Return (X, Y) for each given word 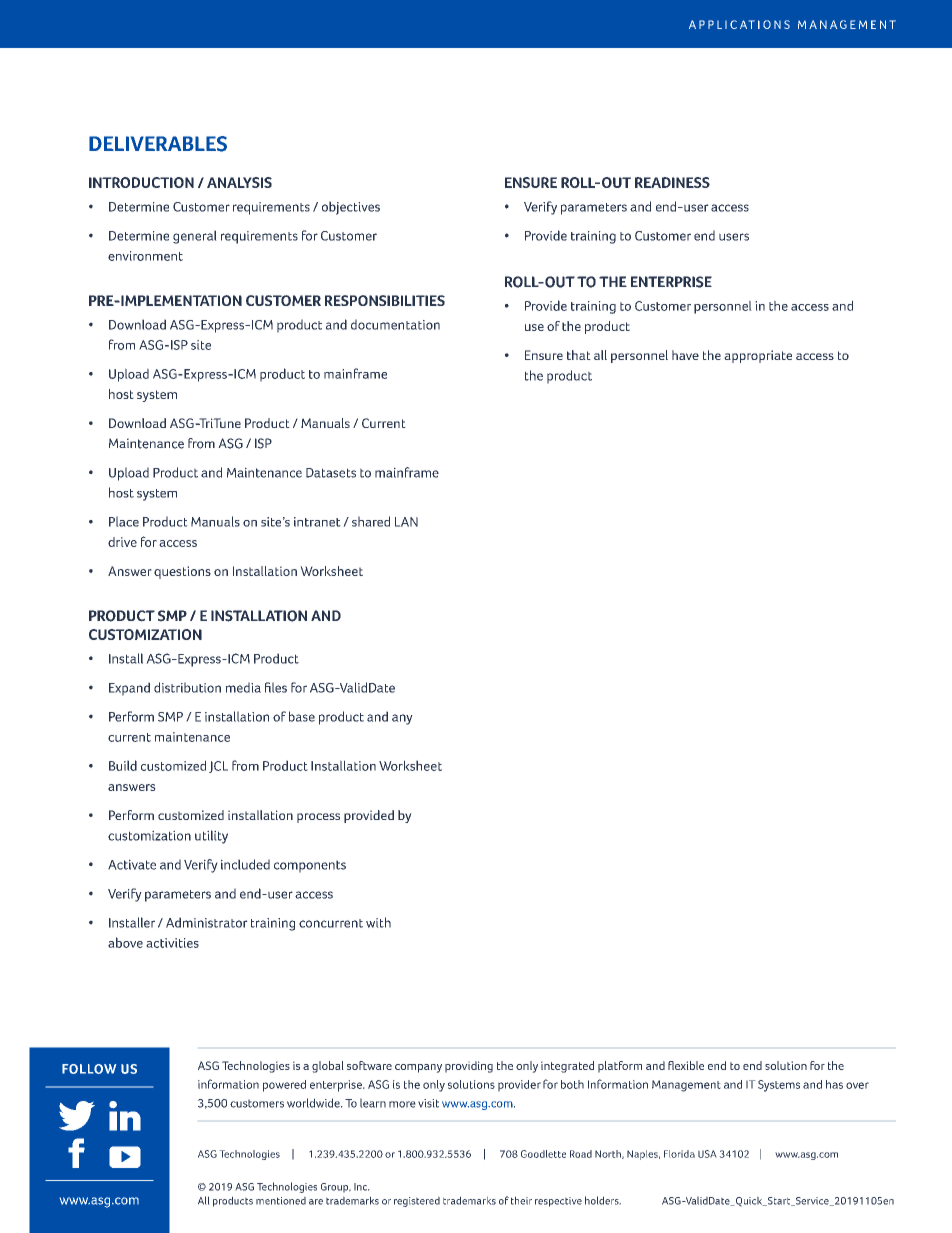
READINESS (672, 182)
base (302, 716)
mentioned (281, 1200)
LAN (406, 522)
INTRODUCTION (141, 182)
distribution (187, 687)
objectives (351, 208)
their (521, 1200)
